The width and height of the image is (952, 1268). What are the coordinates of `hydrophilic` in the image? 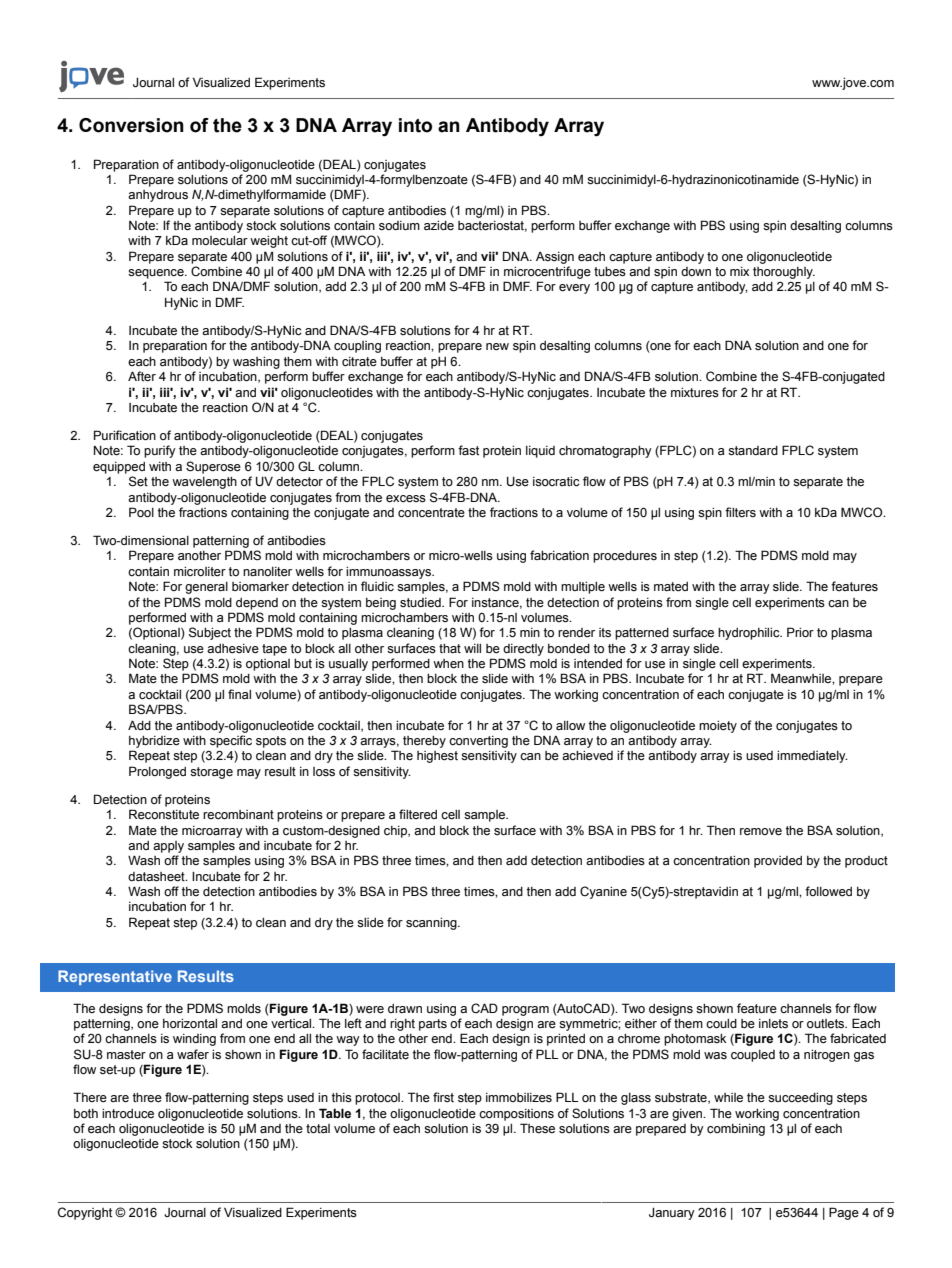 It's located at (750, 634).
